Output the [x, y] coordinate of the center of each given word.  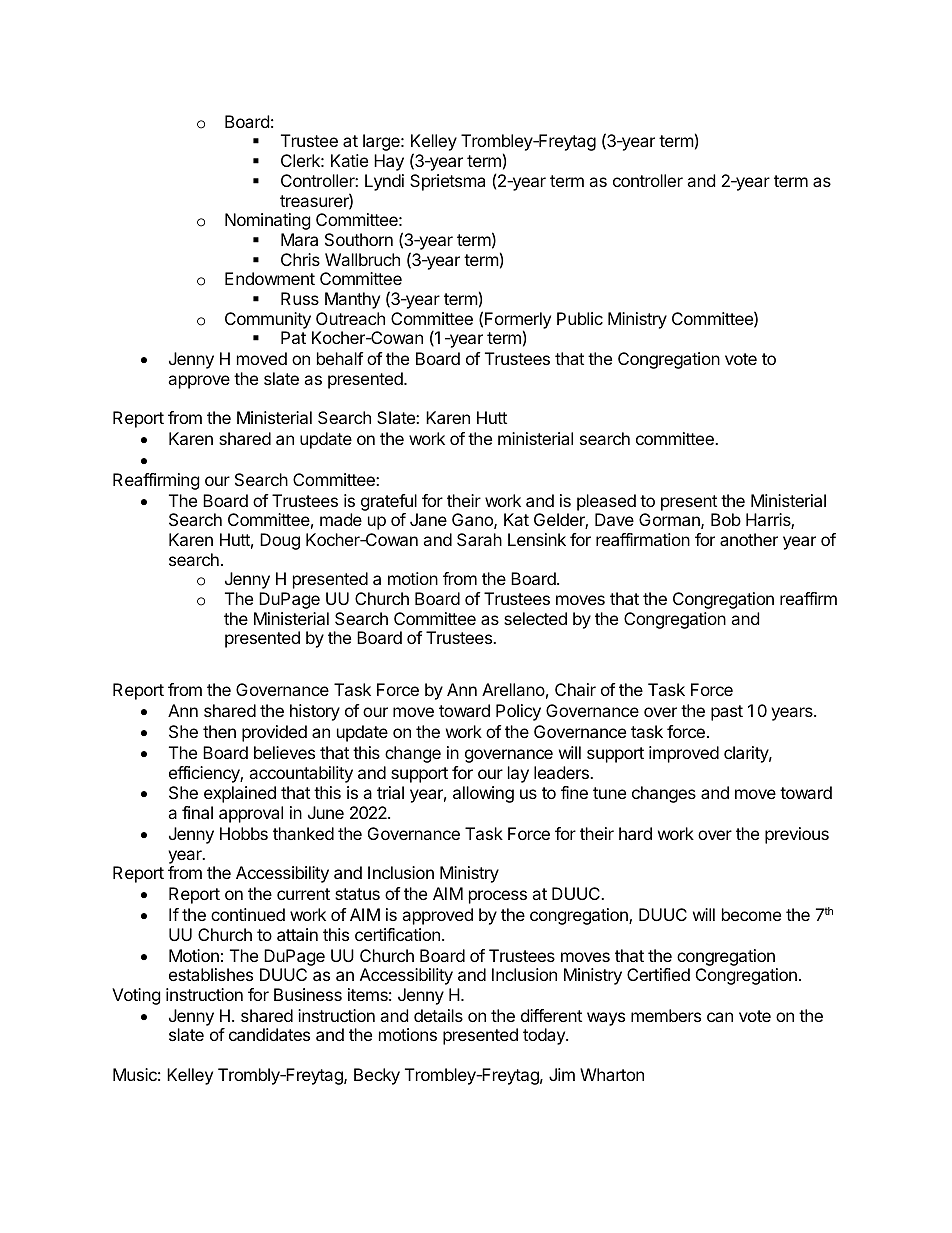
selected [535, 618]
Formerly [518, 321]
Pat [293, 337]
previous [797, 835]
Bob [726, 519]
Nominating [268, 221]
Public [580, 318]
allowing [483, 794]
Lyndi [384, 182]
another [749, 539]
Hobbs [244, 833]
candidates [269, 1034]
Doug [280, 541]
